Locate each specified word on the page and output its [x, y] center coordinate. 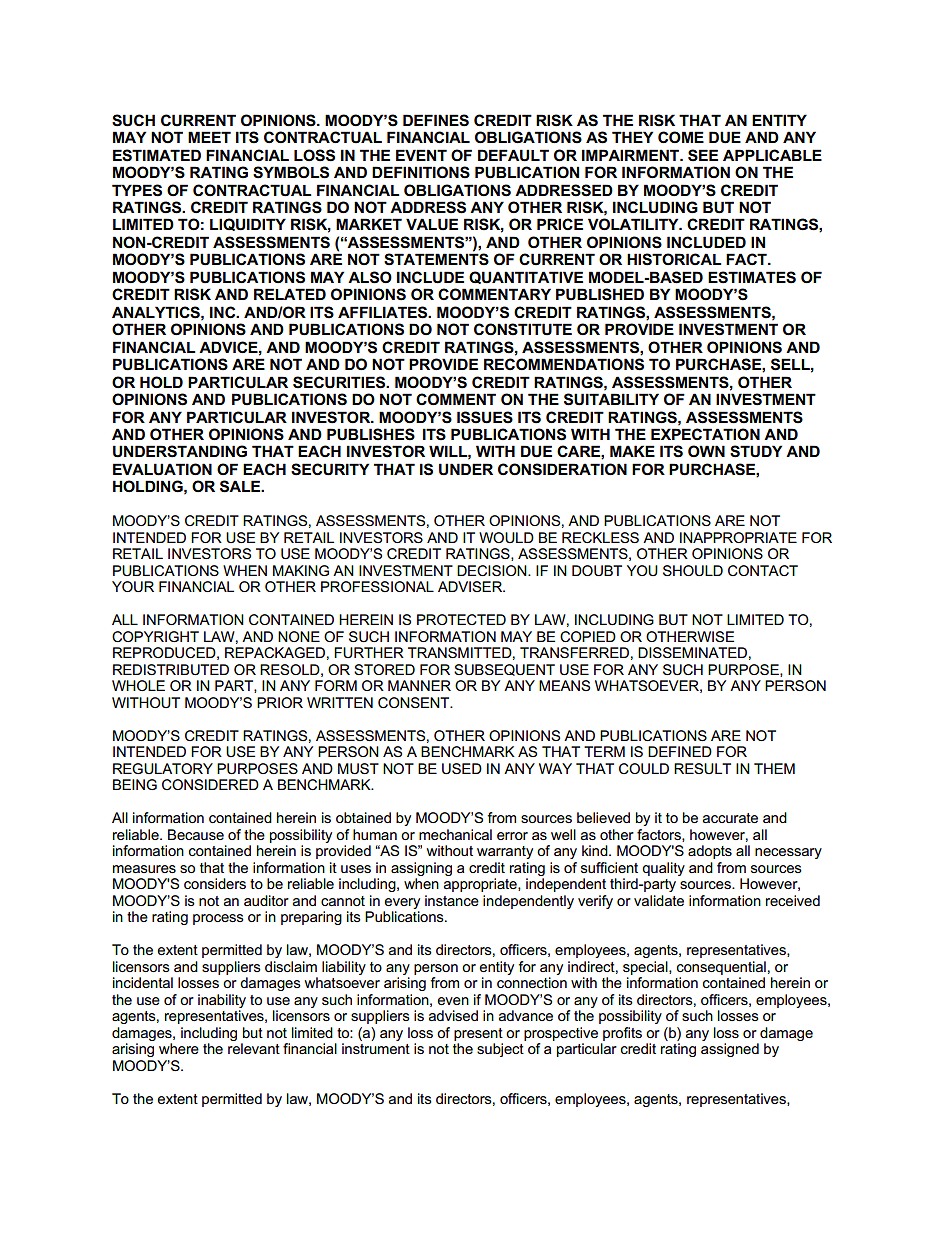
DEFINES [436, 120]
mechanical [455, 834]
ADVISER [471, 586]
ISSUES [485, 417]
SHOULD [693, 570]
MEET [209, 137]
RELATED [290, 294]
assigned [730, 1050]
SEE [703, 155]
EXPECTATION [705, 434]
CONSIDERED [210, 784]
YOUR [133, 586]
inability [222, 1001]
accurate [730, 818]
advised [453, 1015]
